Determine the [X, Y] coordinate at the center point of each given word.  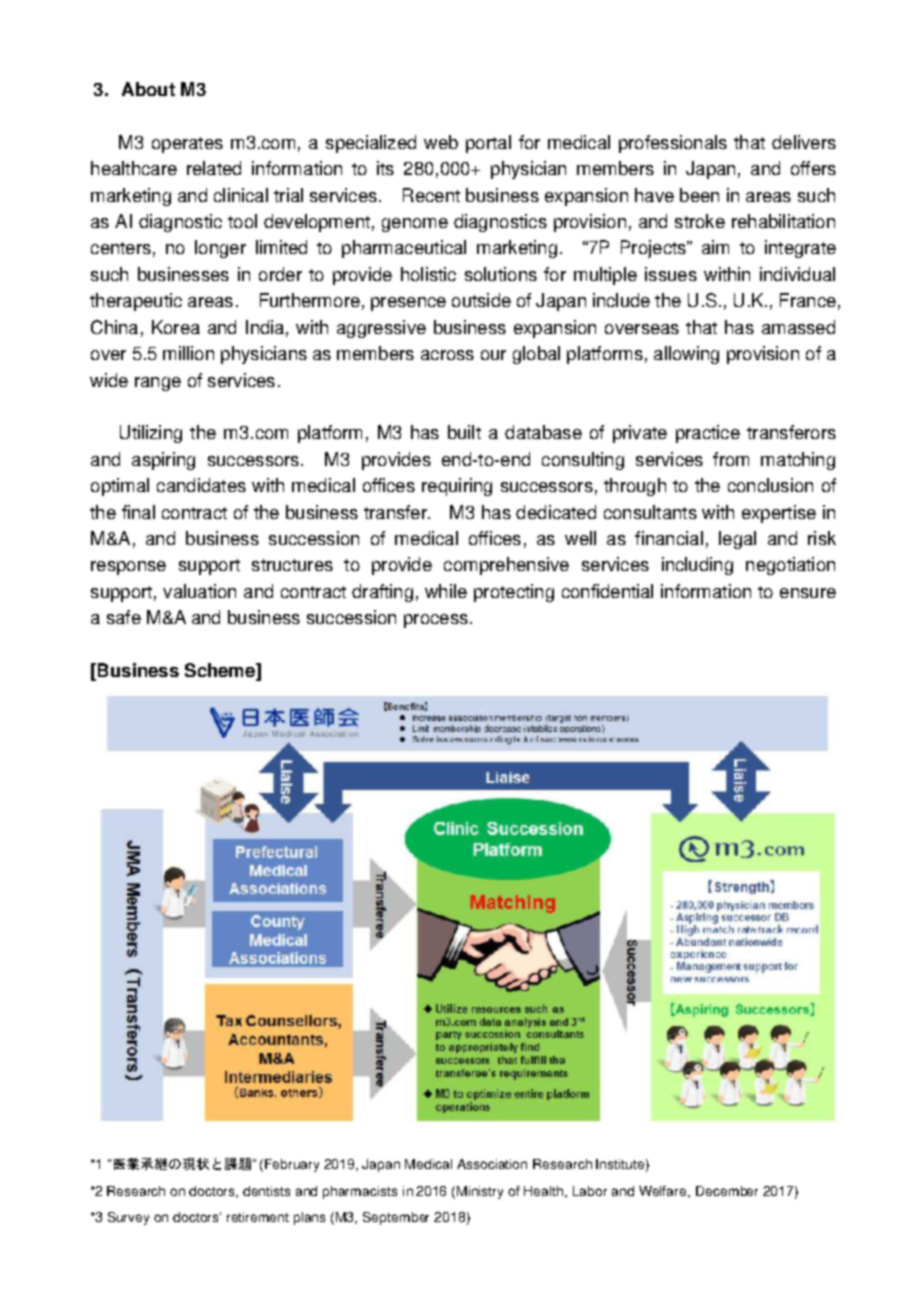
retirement [258, 1217]
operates [187, 145]
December [727, 1191]
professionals [673, 144]
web [441, 142]
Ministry [480, 1192]
